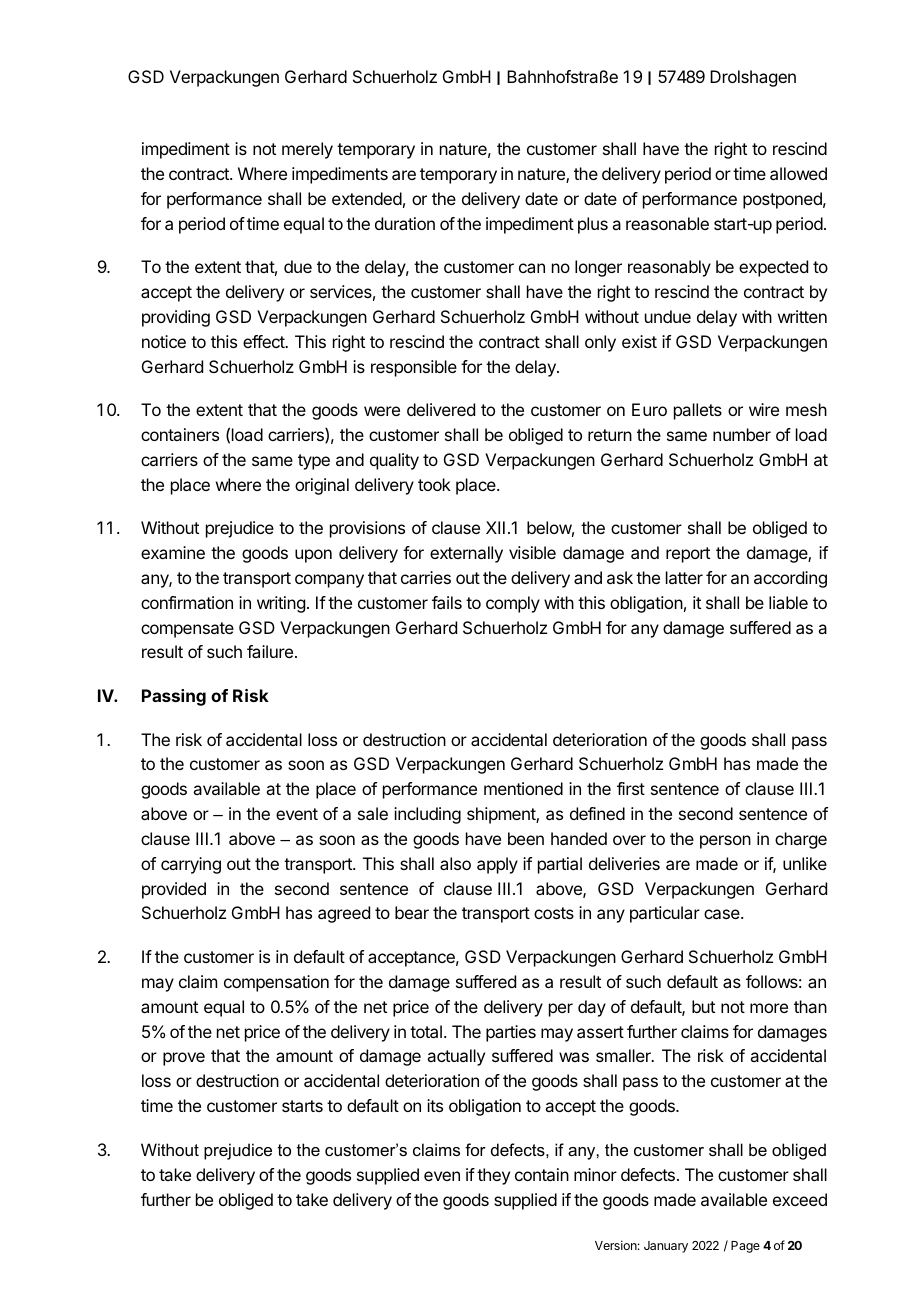 The width and height of the screenshot is (924, 1308). I want to click on liable, so click(788, 602).
